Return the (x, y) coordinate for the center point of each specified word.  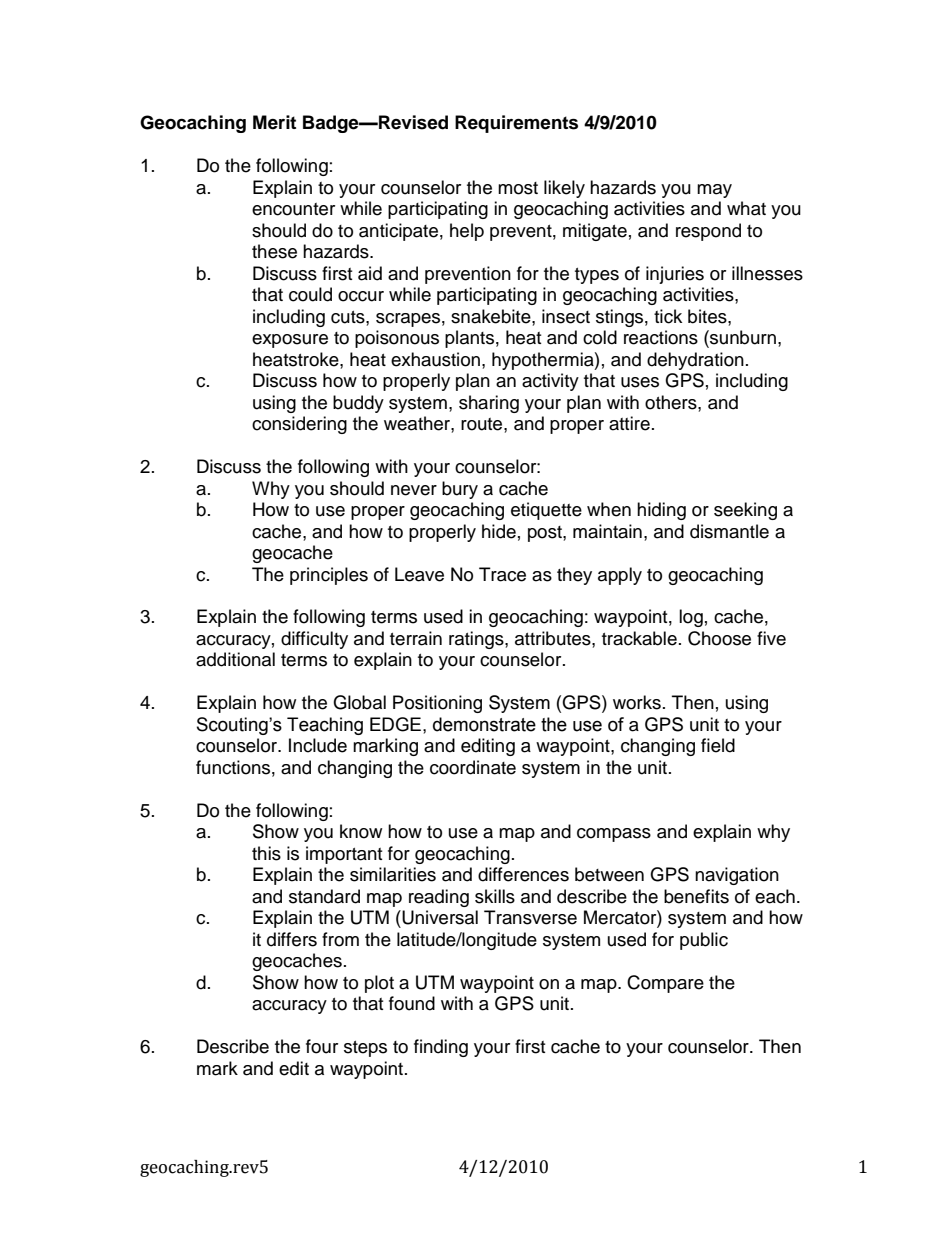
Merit (274, 122)
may (714, 191)
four (322, 1046)
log (691, 618)
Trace (502, 574)
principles (329, 576)
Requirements (516, 124)
